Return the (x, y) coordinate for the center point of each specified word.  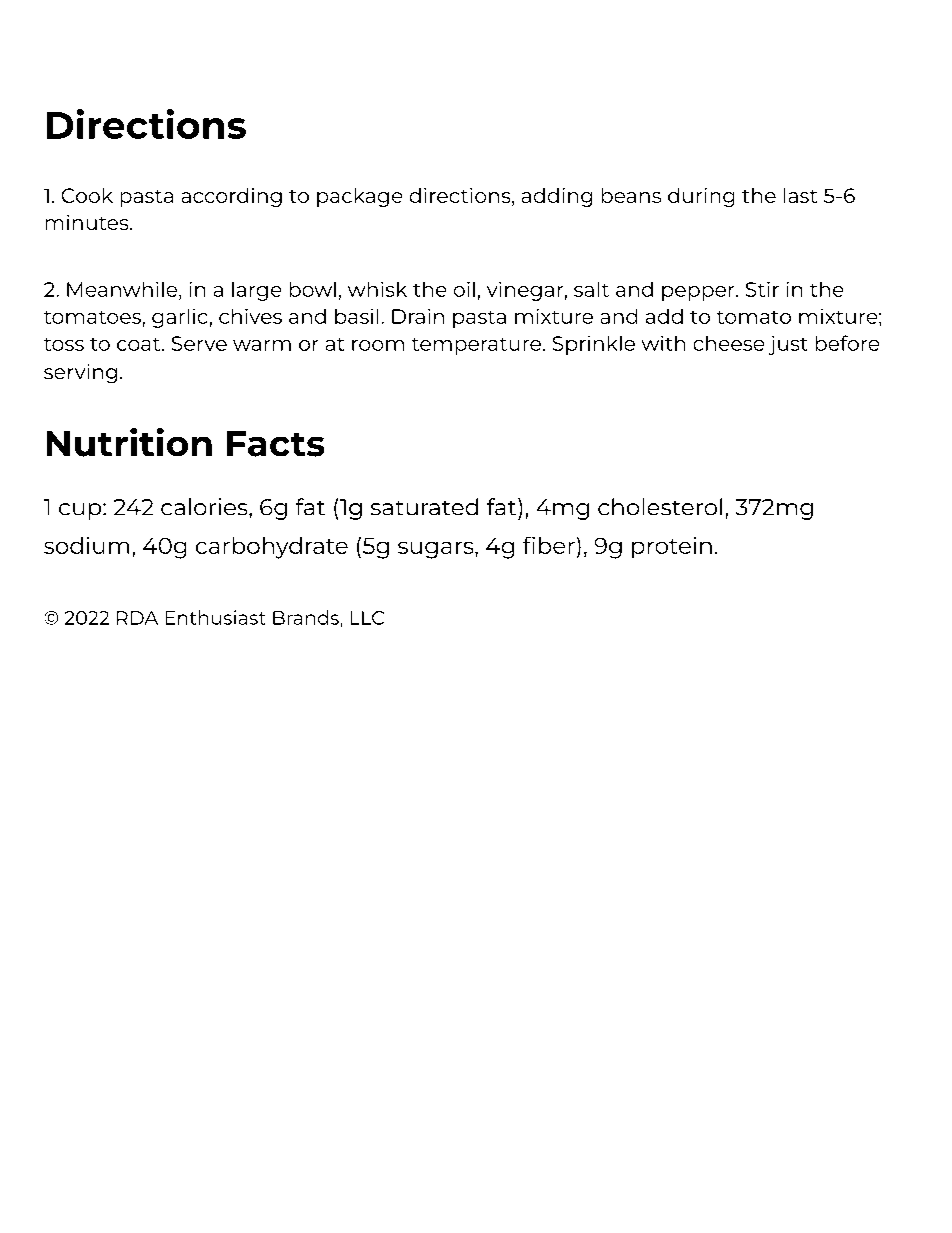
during (701, 197)
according (232, 197)
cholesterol (660, 506)
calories (205, 506)
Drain (418, 316)
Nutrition (129, 442)
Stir (762, 289)
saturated (424, 506)
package (359, 197)
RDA (137, 618)
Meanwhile (123, 289)
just (788, 345)
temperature (476, 346)
